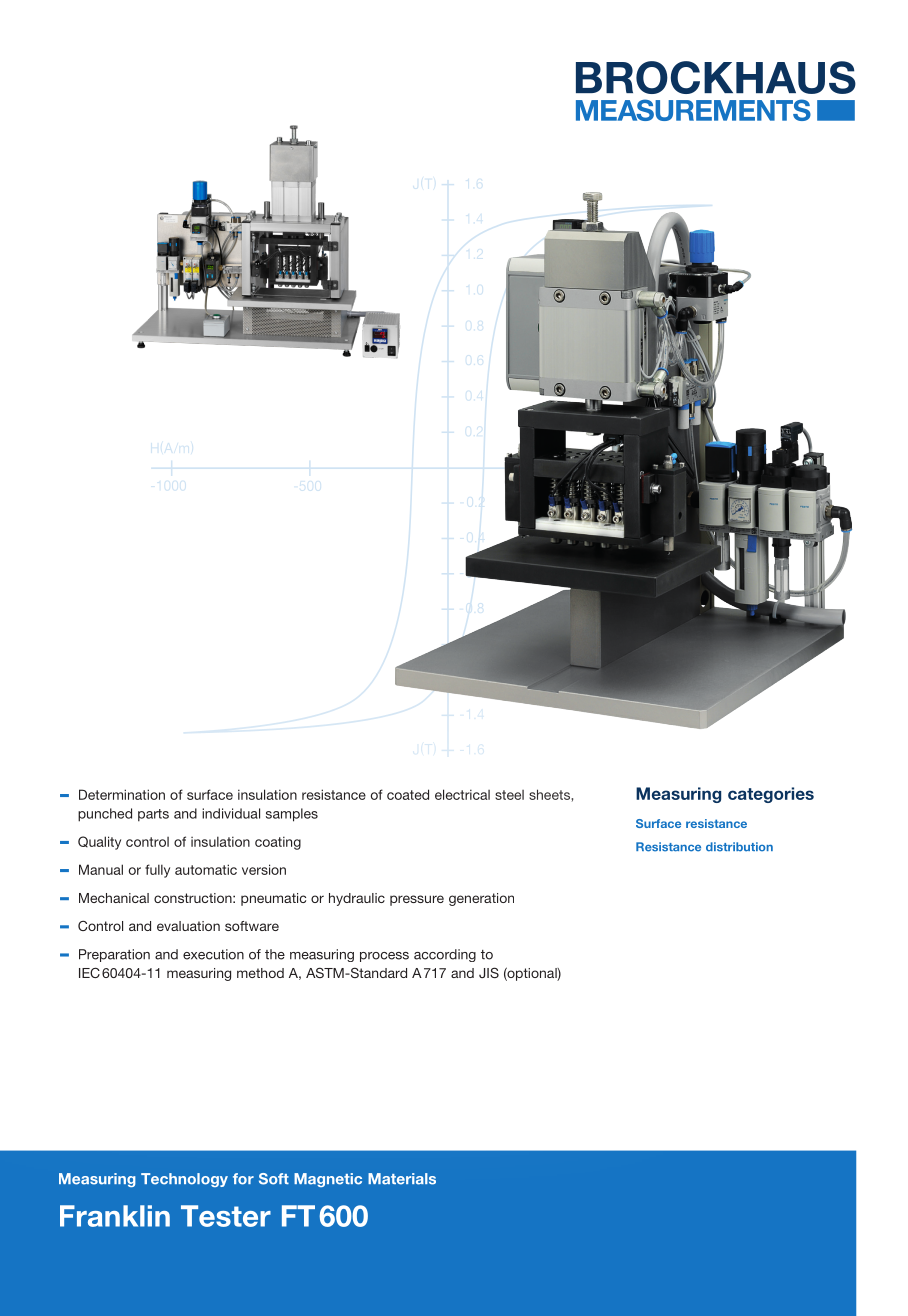 The width and height of the screenshot is (908, 1316). I want to click on categories, so click(771, 795).
